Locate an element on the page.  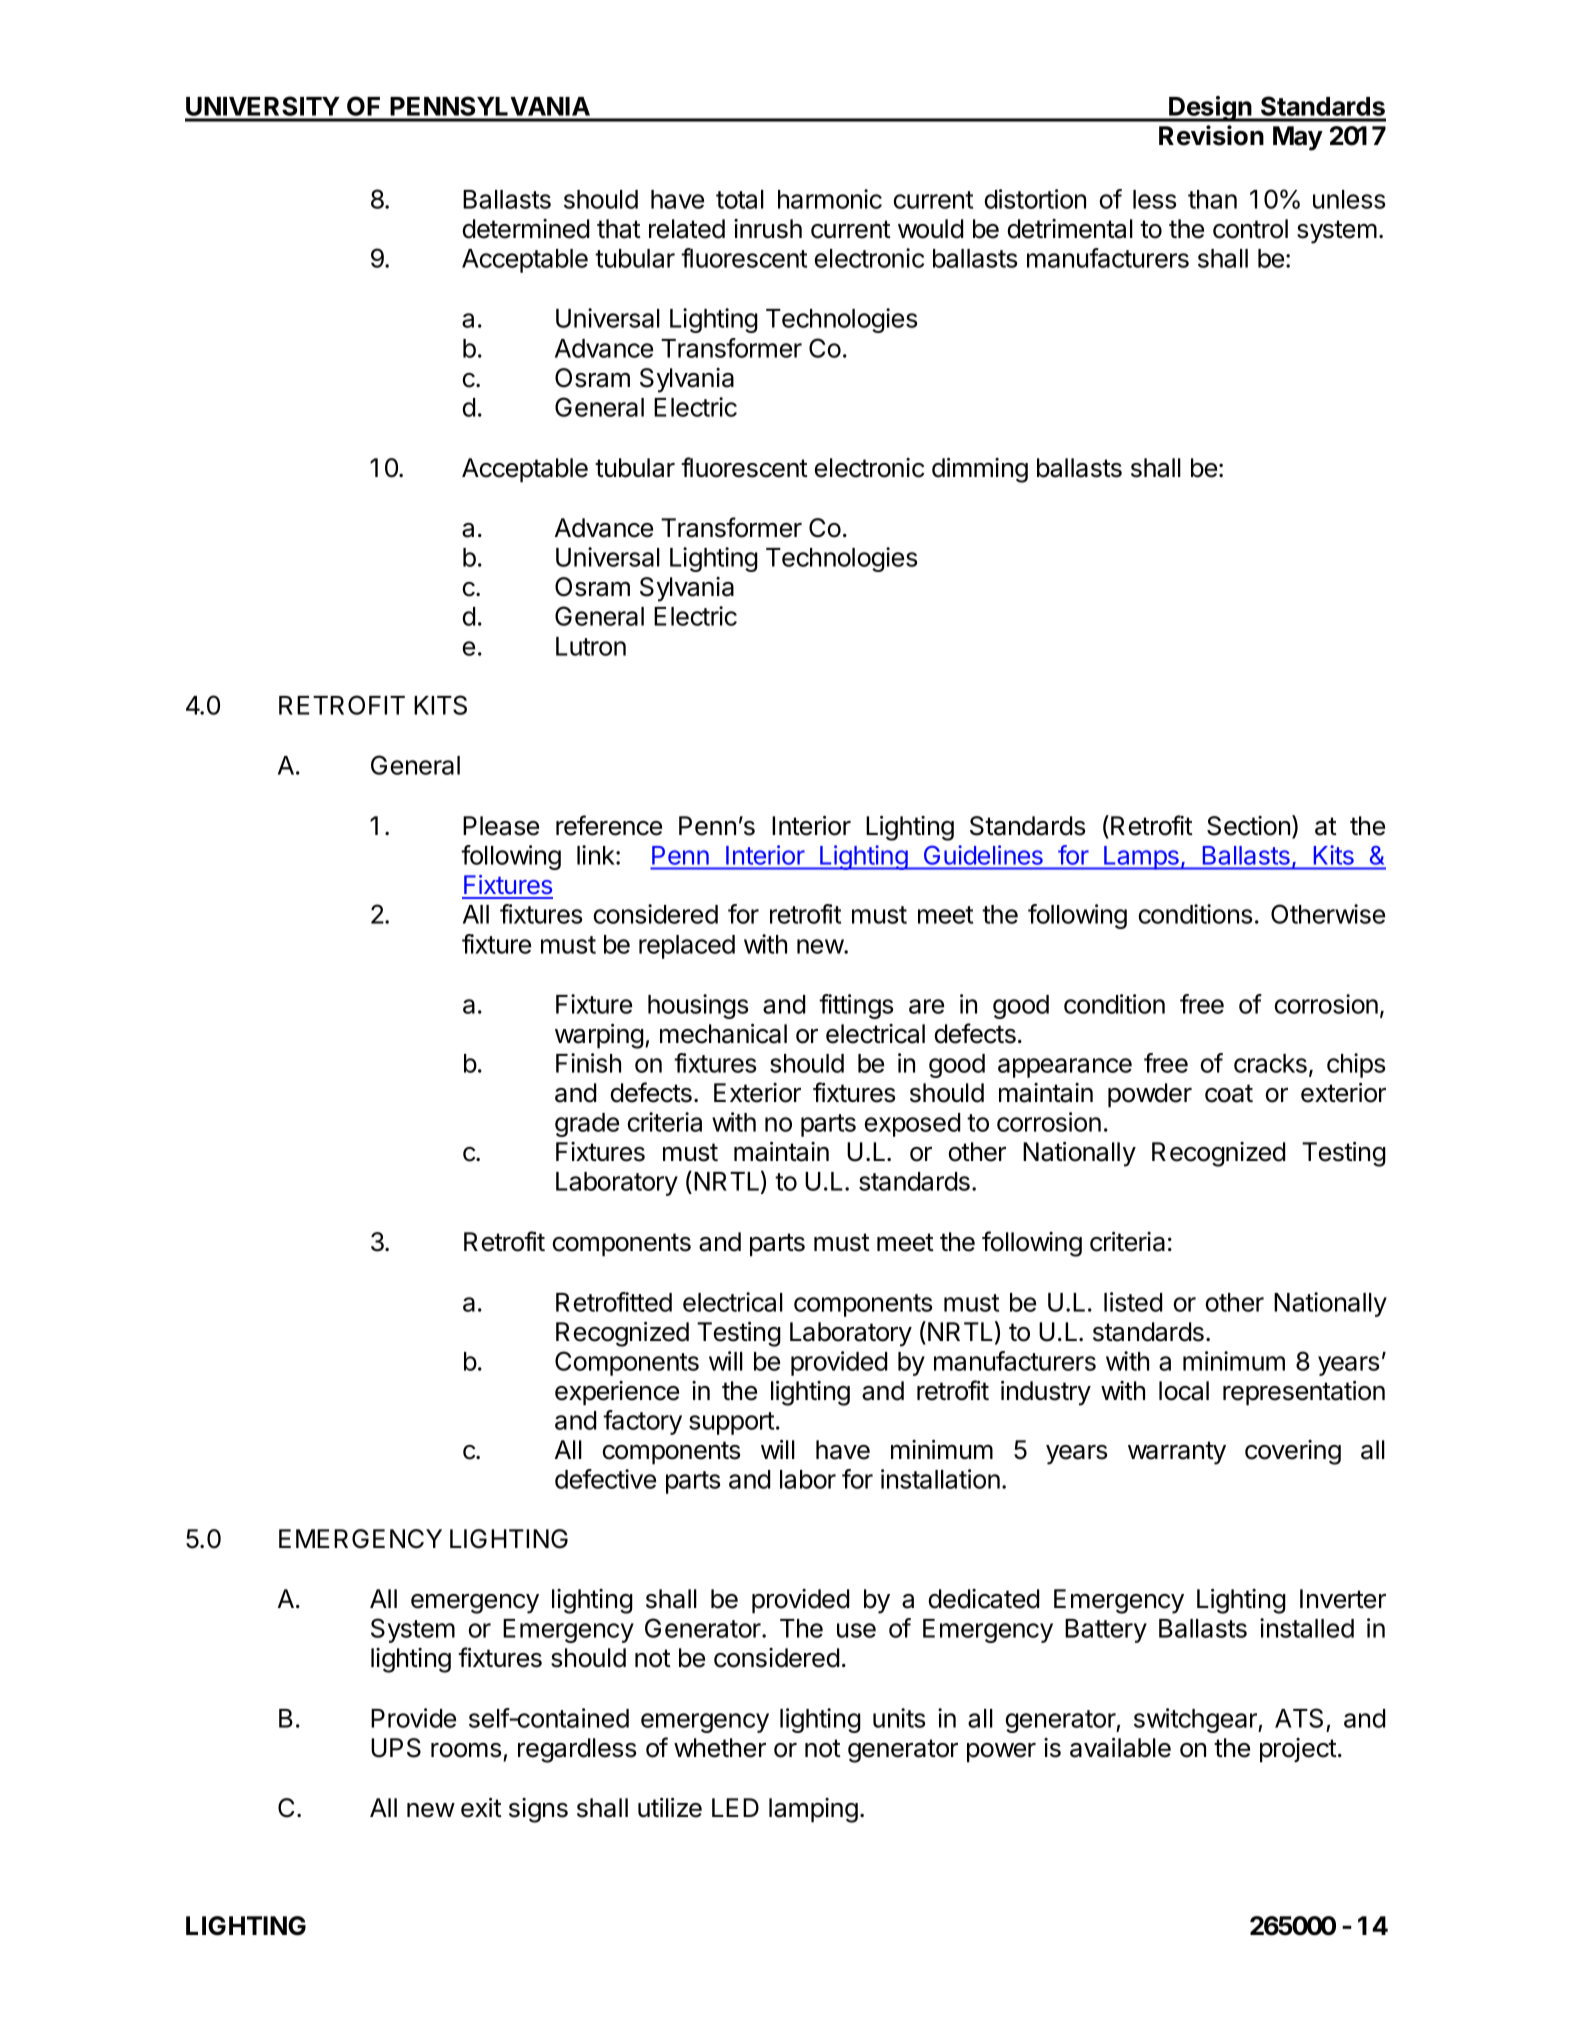
dimming is located at coordinates (980, 470).
